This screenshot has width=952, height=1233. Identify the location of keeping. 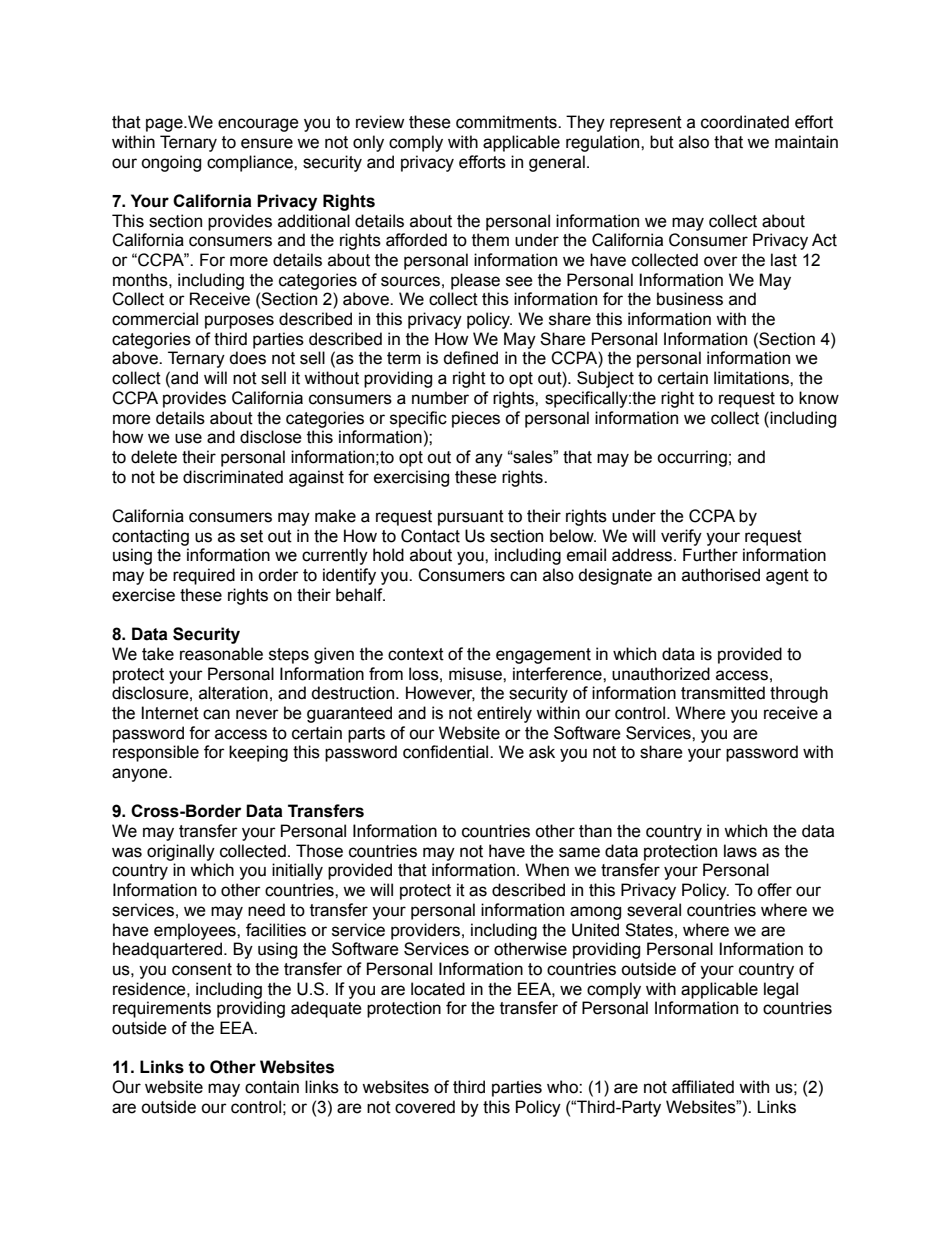
(258, 753).
